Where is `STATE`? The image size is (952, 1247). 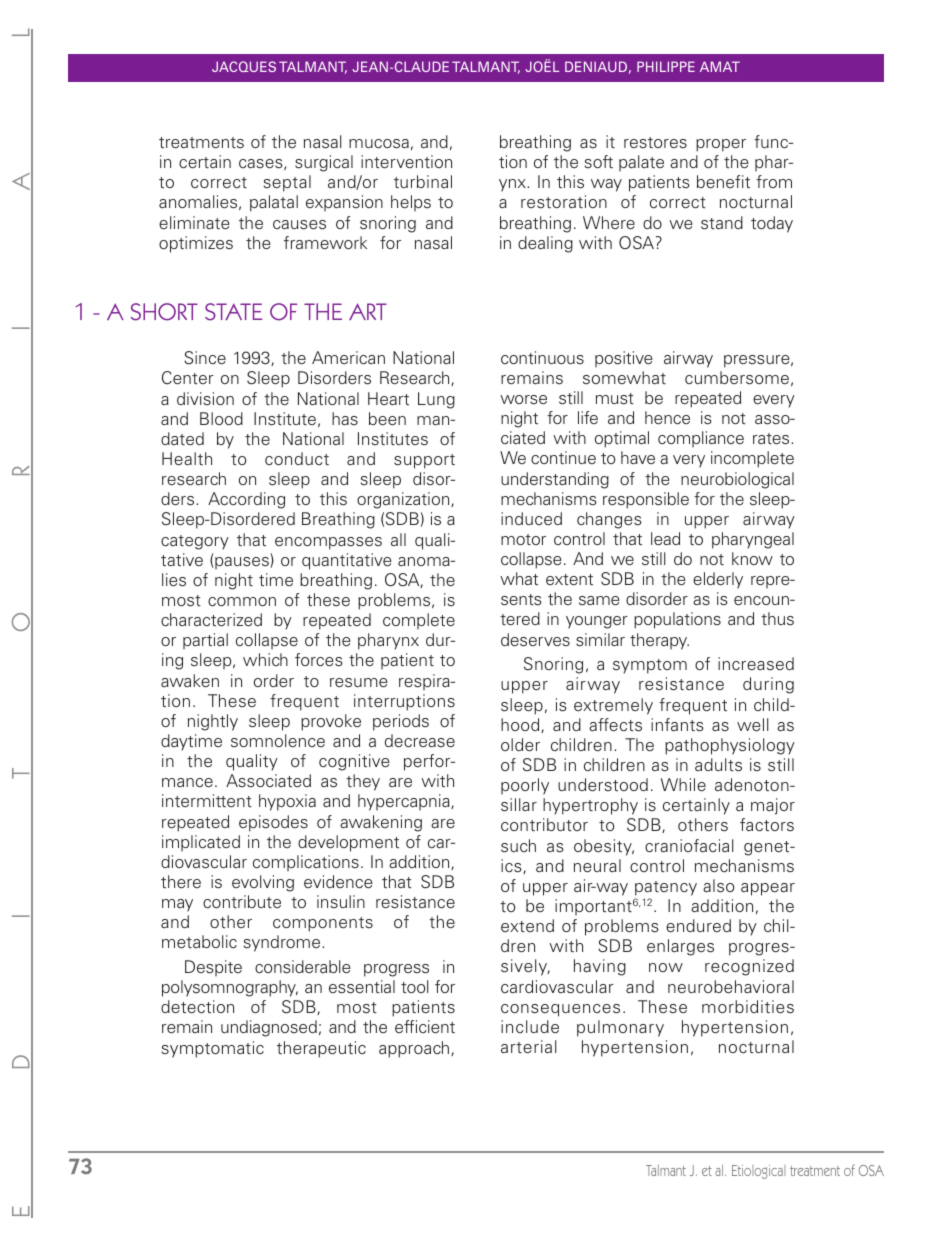
STATE is located at coordinates (233, 312).
